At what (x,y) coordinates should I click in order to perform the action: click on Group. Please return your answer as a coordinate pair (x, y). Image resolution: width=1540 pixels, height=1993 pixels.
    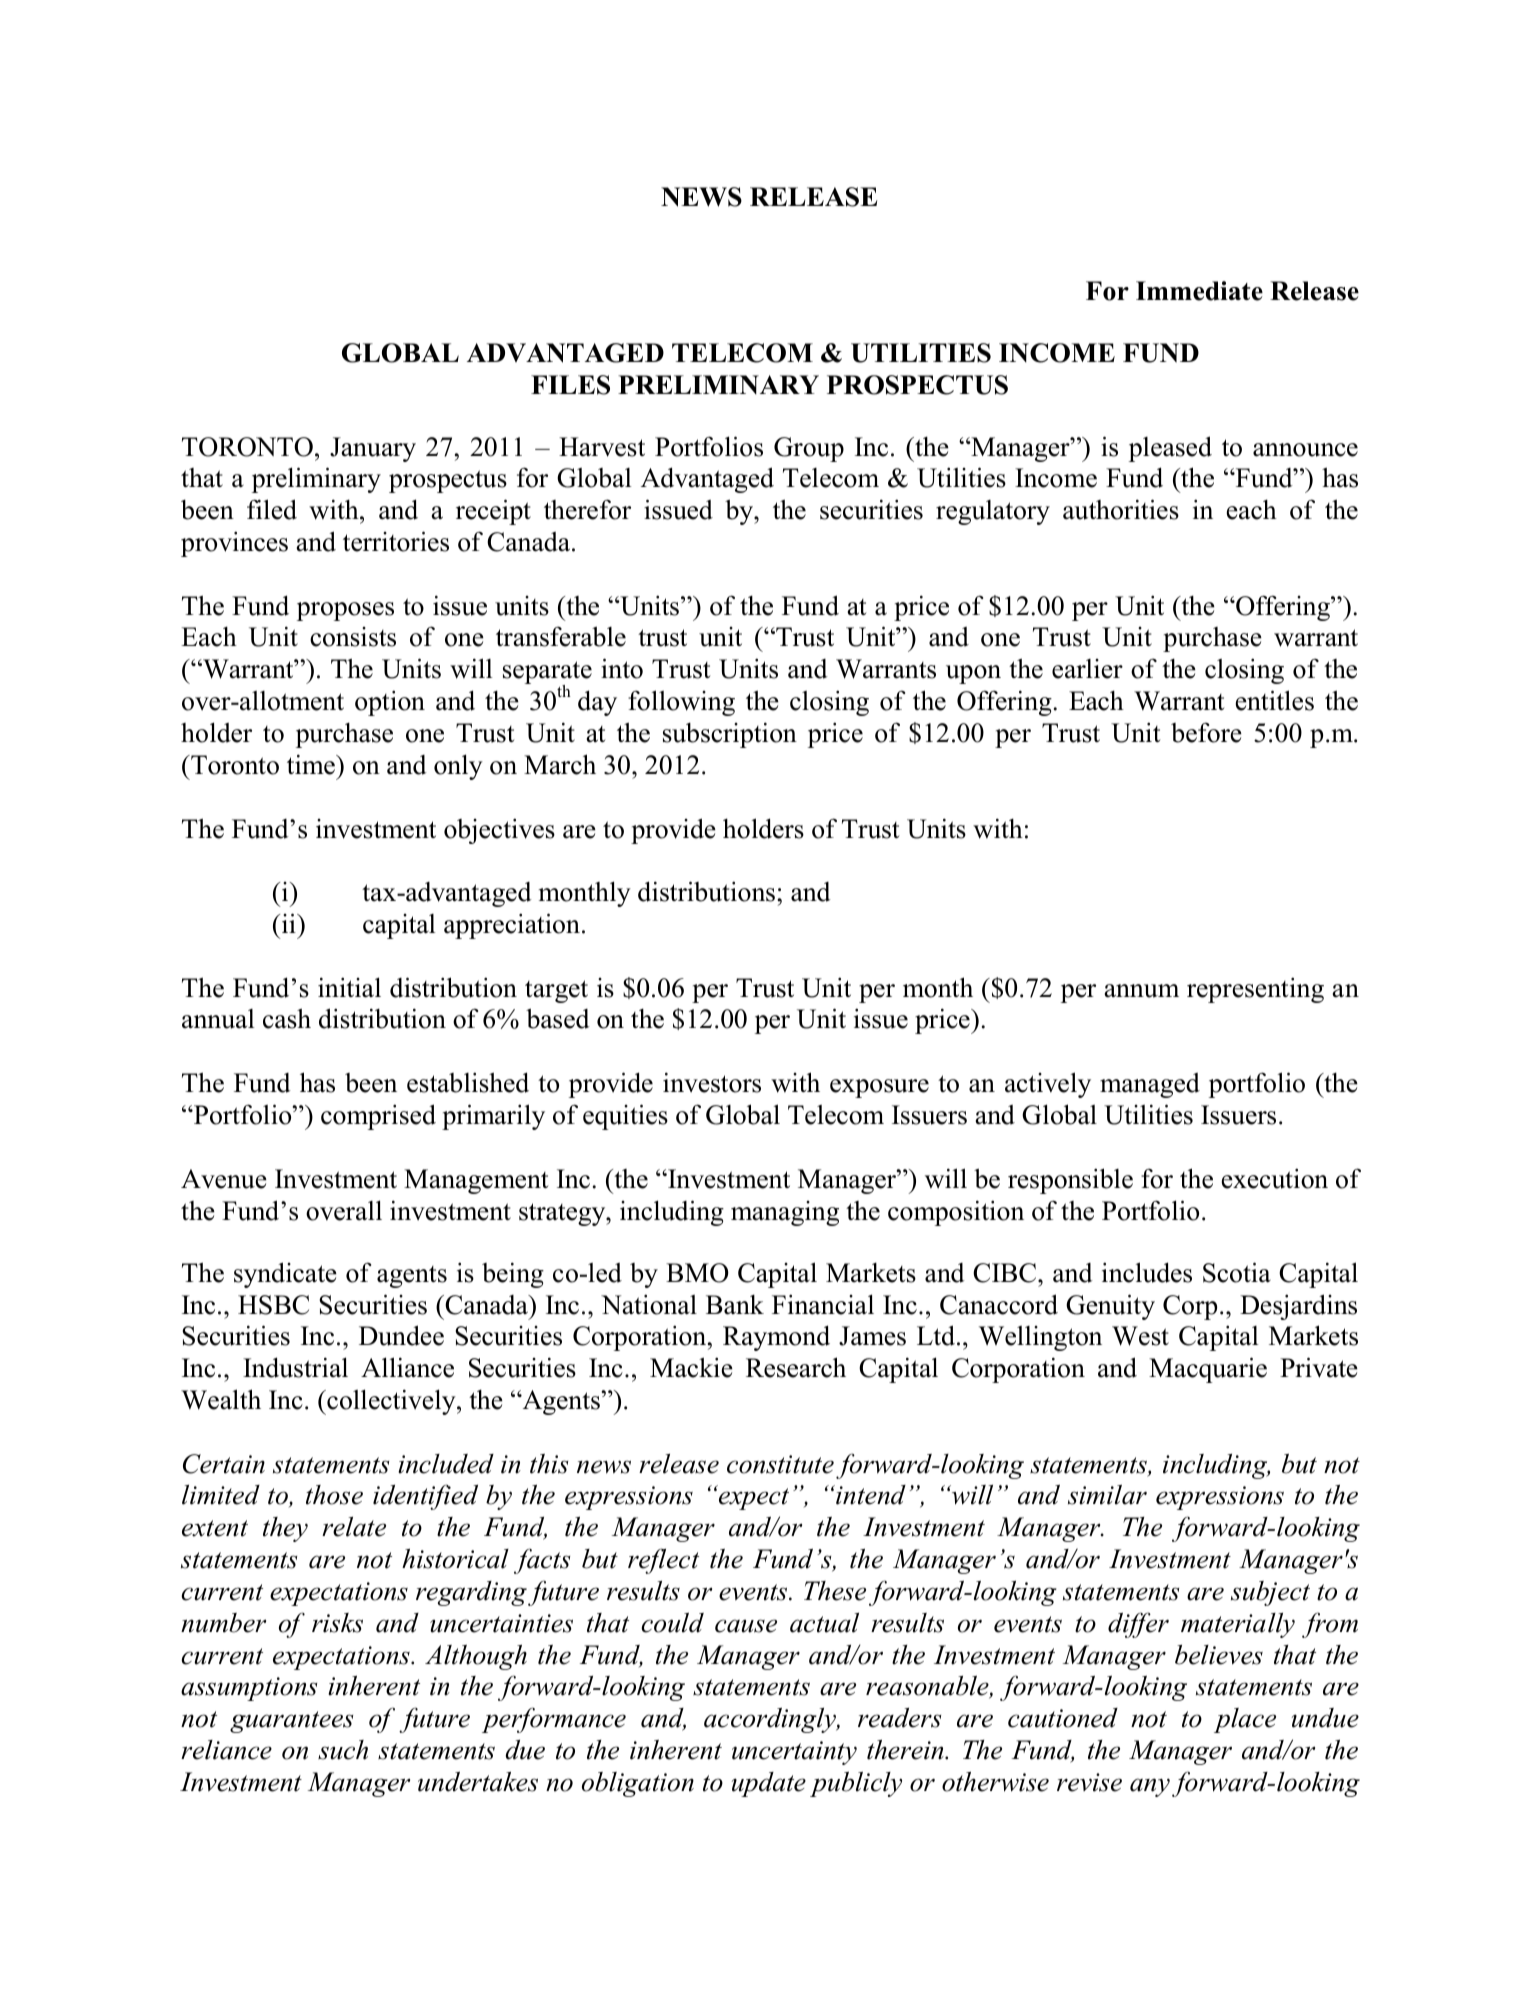
    Looking at the image, I should click on (809, 449).
